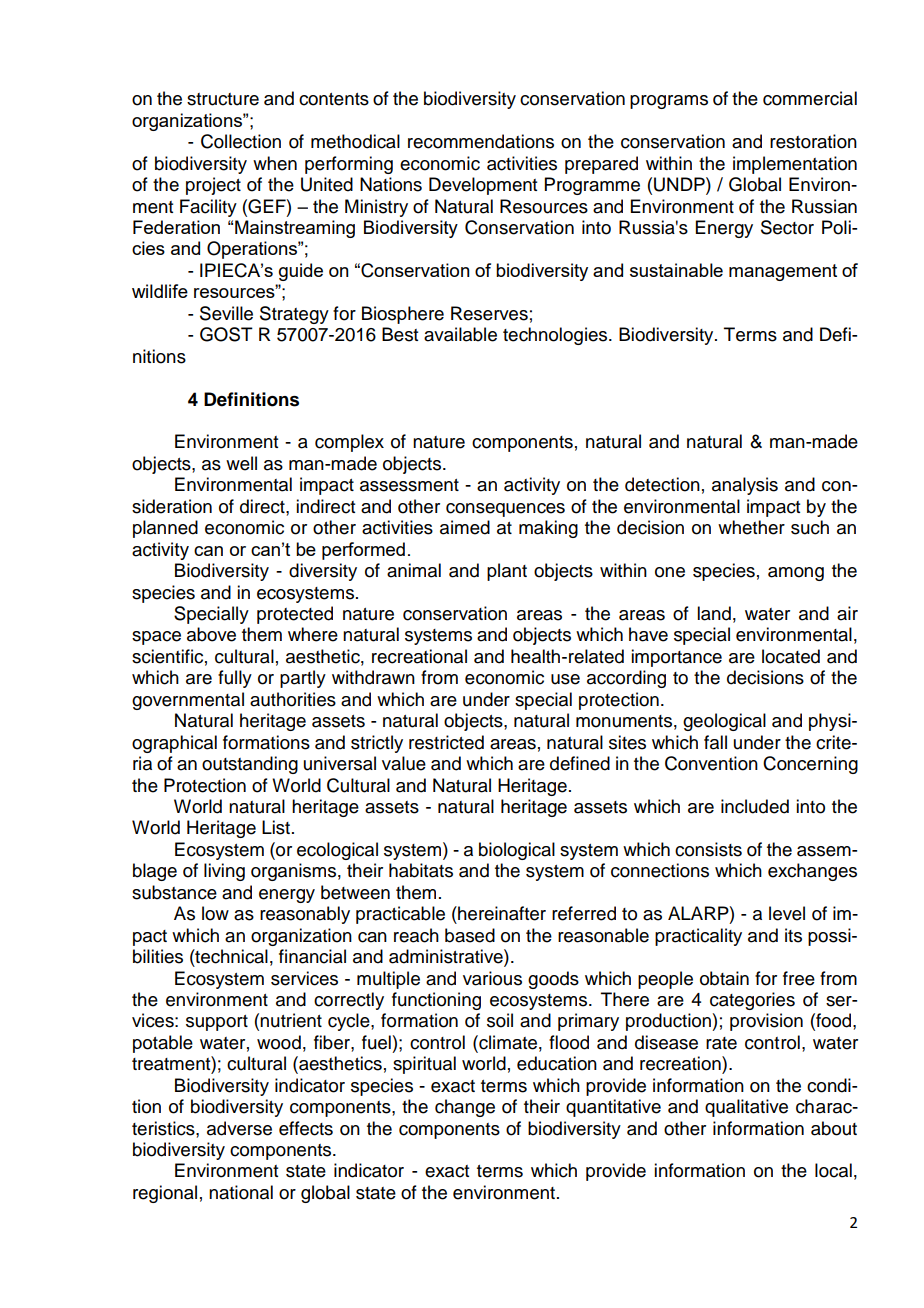  What do you see at coordinates (306, 1128) in the document?
I see `effects` at bounding box center [306, 1128].
